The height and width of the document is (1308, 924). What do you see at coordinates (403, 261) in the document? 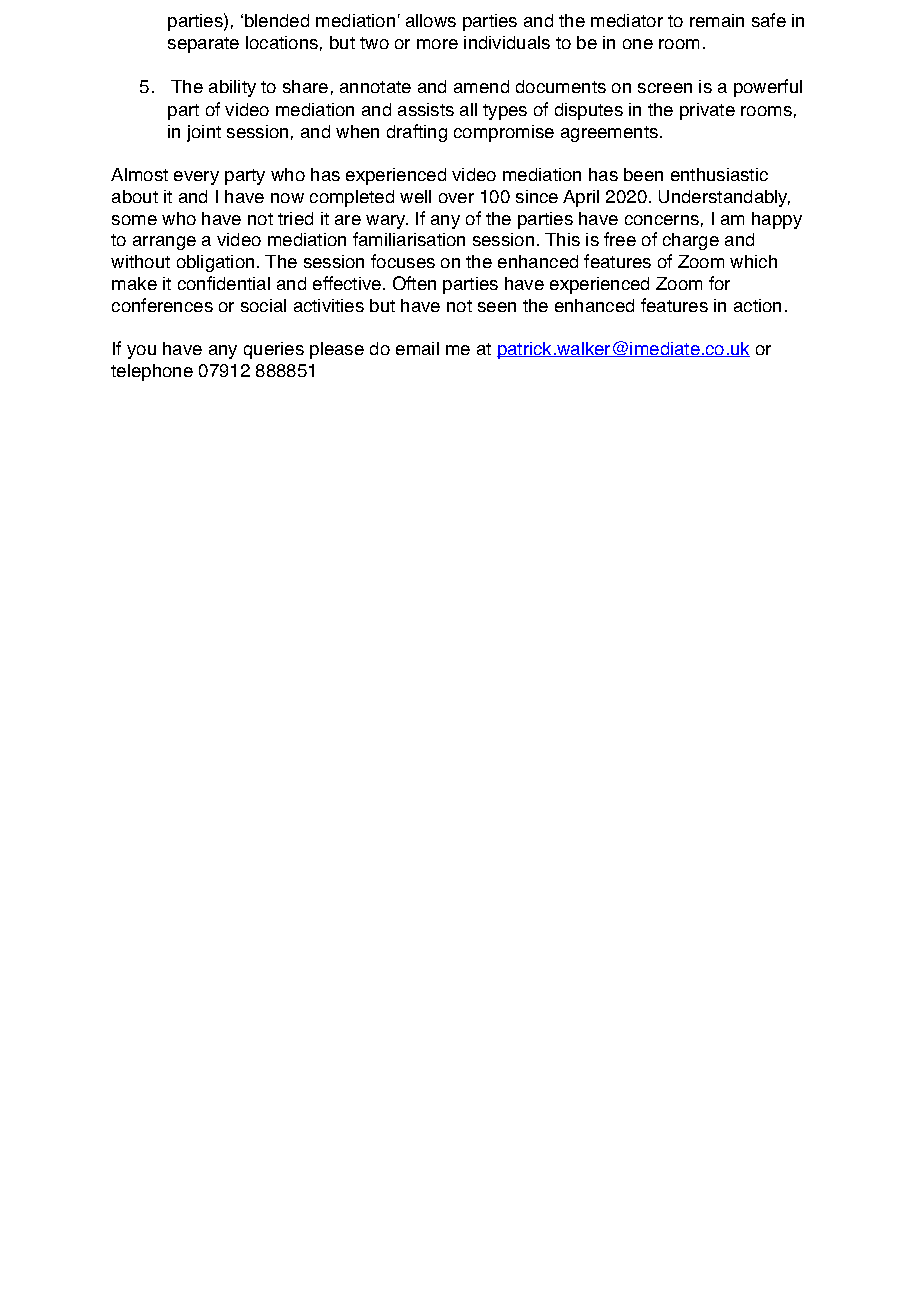
I see `focuses` at bounding box center [403, 261].
